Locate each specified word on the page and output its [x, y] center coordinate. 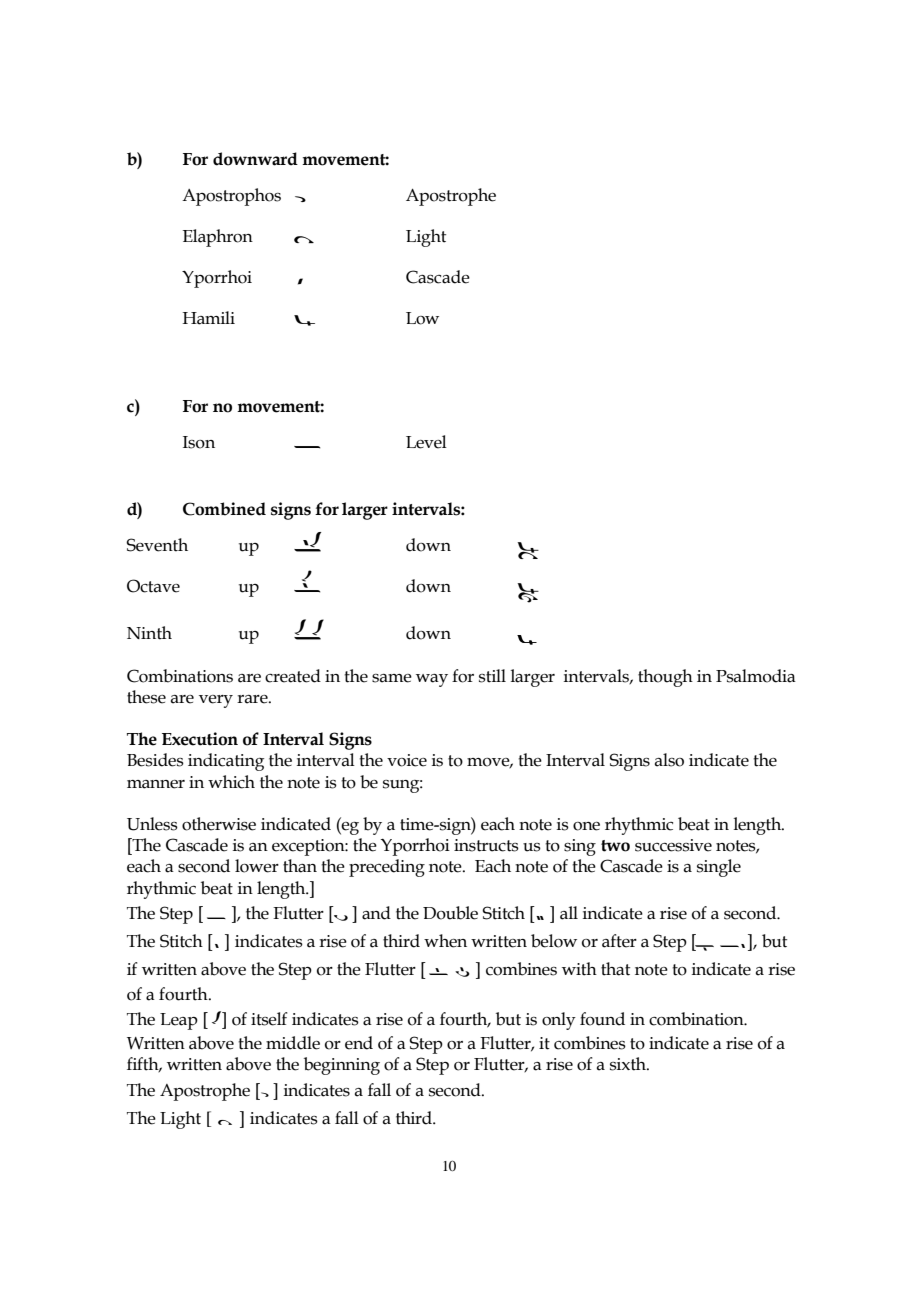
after [619, 941]
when [445, 941]
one [586, 826]
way [432, 680]
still [492, 676]
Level [426, 442]
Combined [224, 509]
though [665, 678]
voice [407, 760]
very [216, 701]
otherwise [219, 824]
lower [257, 866]
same [392, 678]
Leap [179, 1021]
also [669, 760]
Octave [153, 586]
